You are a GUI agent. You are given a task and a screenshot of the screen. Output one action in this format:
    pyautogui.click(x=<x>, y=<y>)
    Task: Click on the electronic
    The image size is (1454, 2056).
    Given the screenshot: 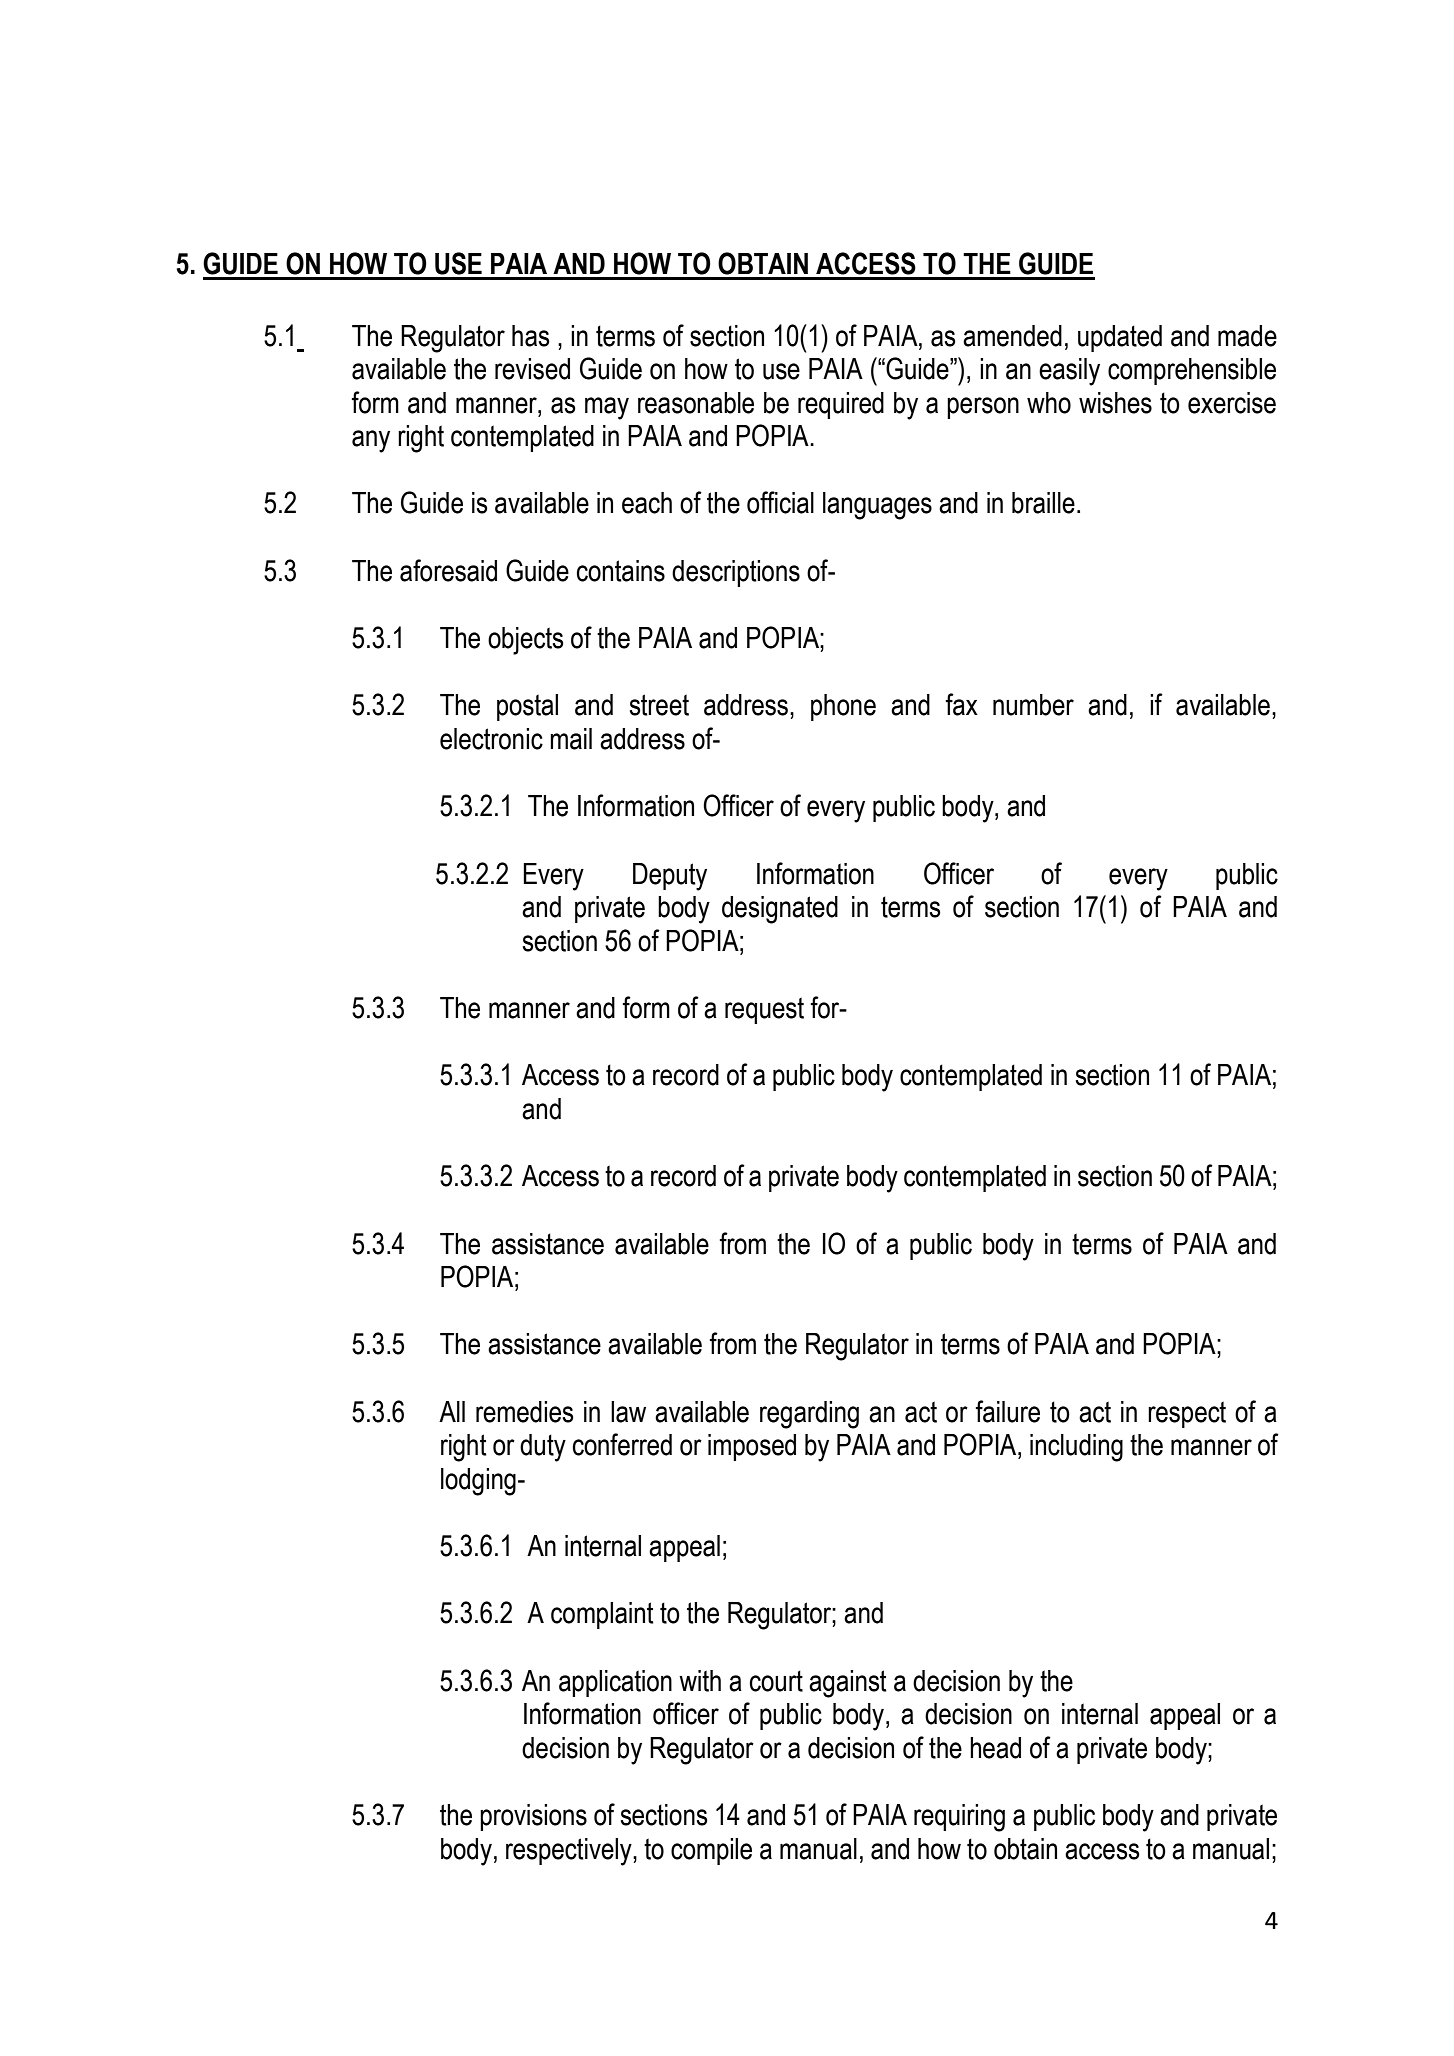 What is the action you would take?
    pyautogui.click(x=491, y=739)
